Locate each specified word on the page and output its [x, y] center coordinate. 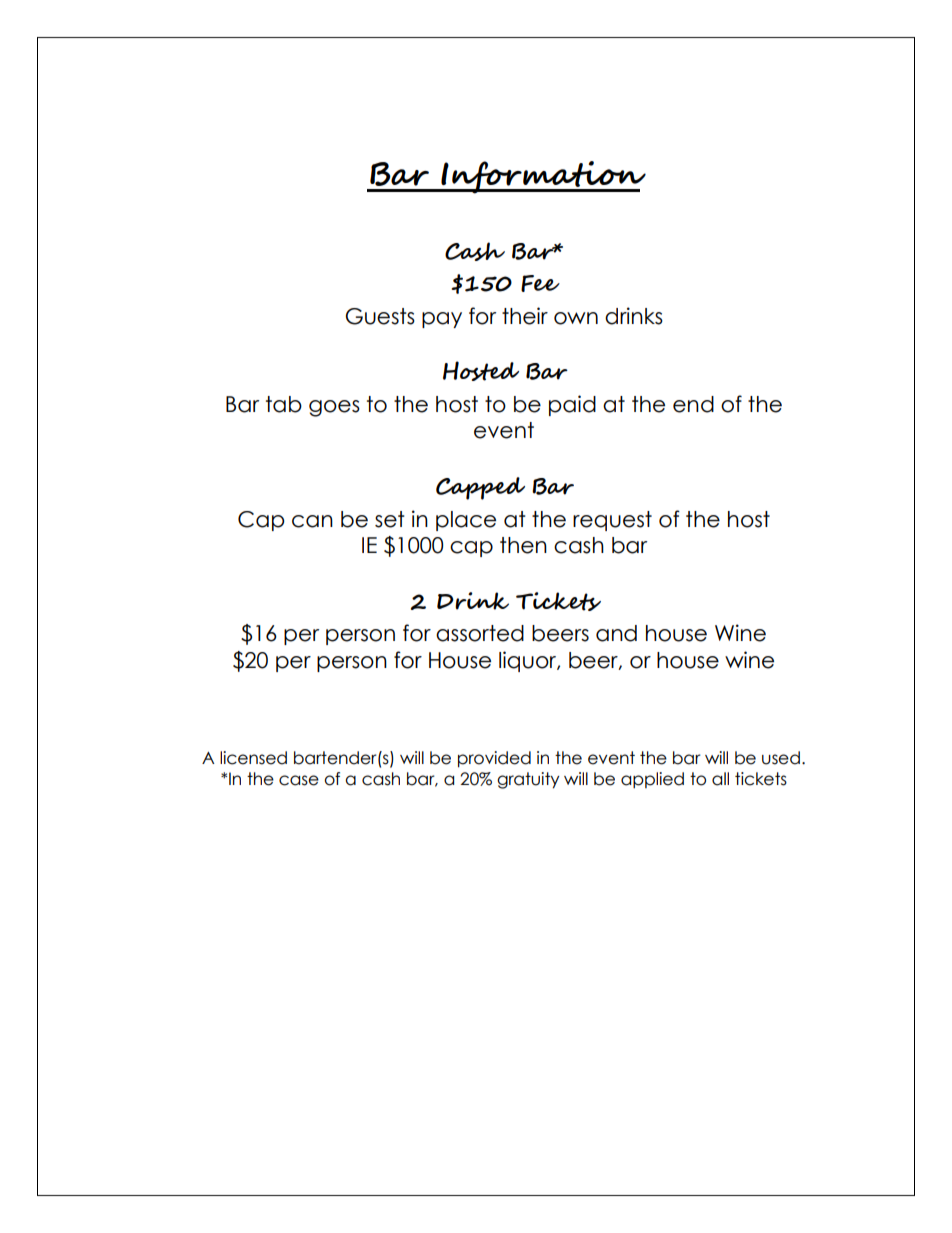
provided [494, 759]
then [523, 545]
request [612, 521]
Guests [380, 316]
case [299, 780]
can [312, 521]
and [616, 633]
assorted [480, 633]
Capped [480, 488]
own [576, 318]
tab [284, 404]
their [525, 316]
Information [542, 177]
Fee [540, 283]
